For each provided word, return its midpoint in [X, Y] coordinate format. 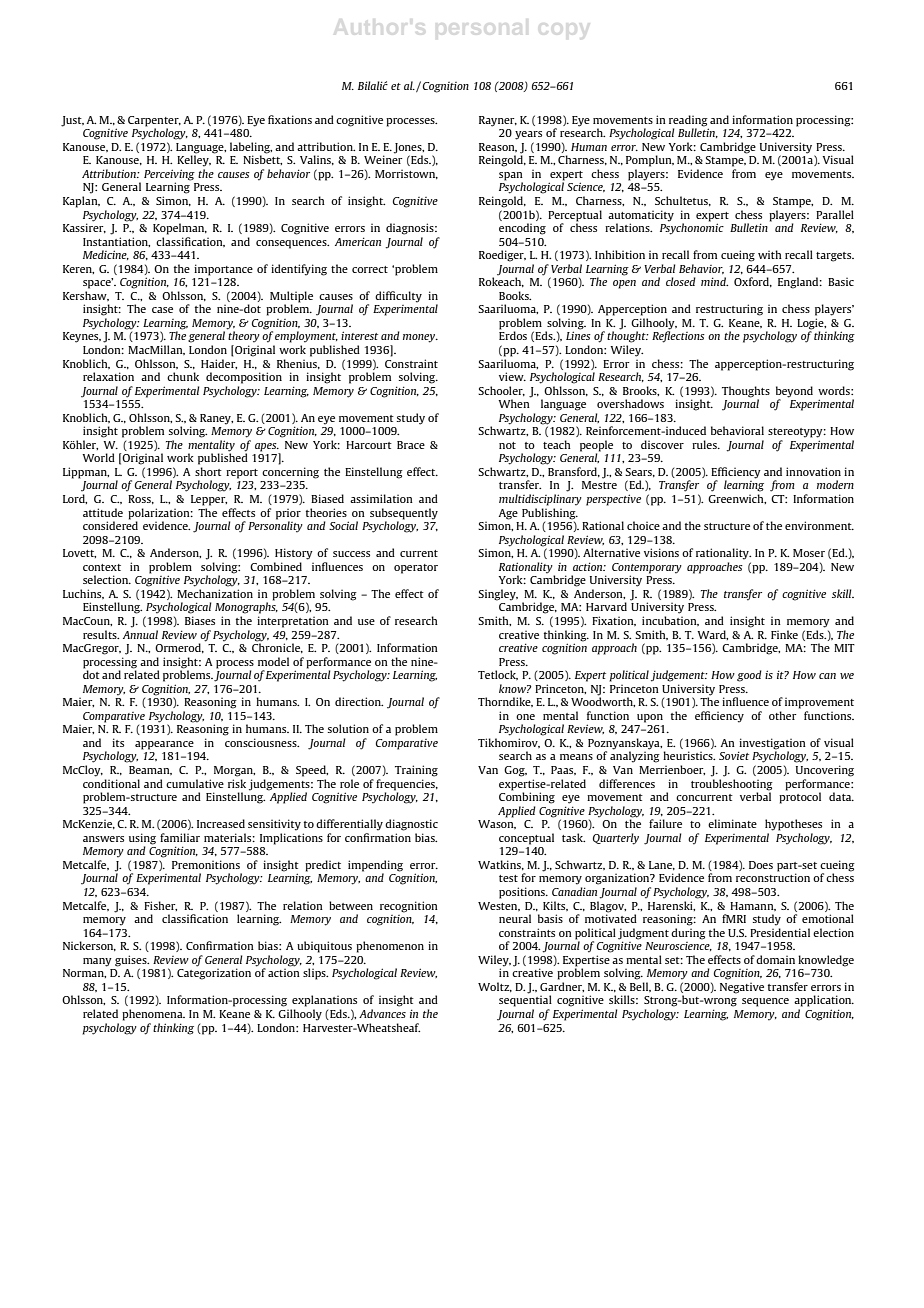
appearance [164, 745]
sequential [525, 1000]
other [783, 715]
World [98, 457]
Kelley [194, 160]
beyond [794, 392]
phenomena [153, 1015]
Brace [411, 445]
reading [688, 121]
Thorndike [505, 702]
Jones [409, 148]
